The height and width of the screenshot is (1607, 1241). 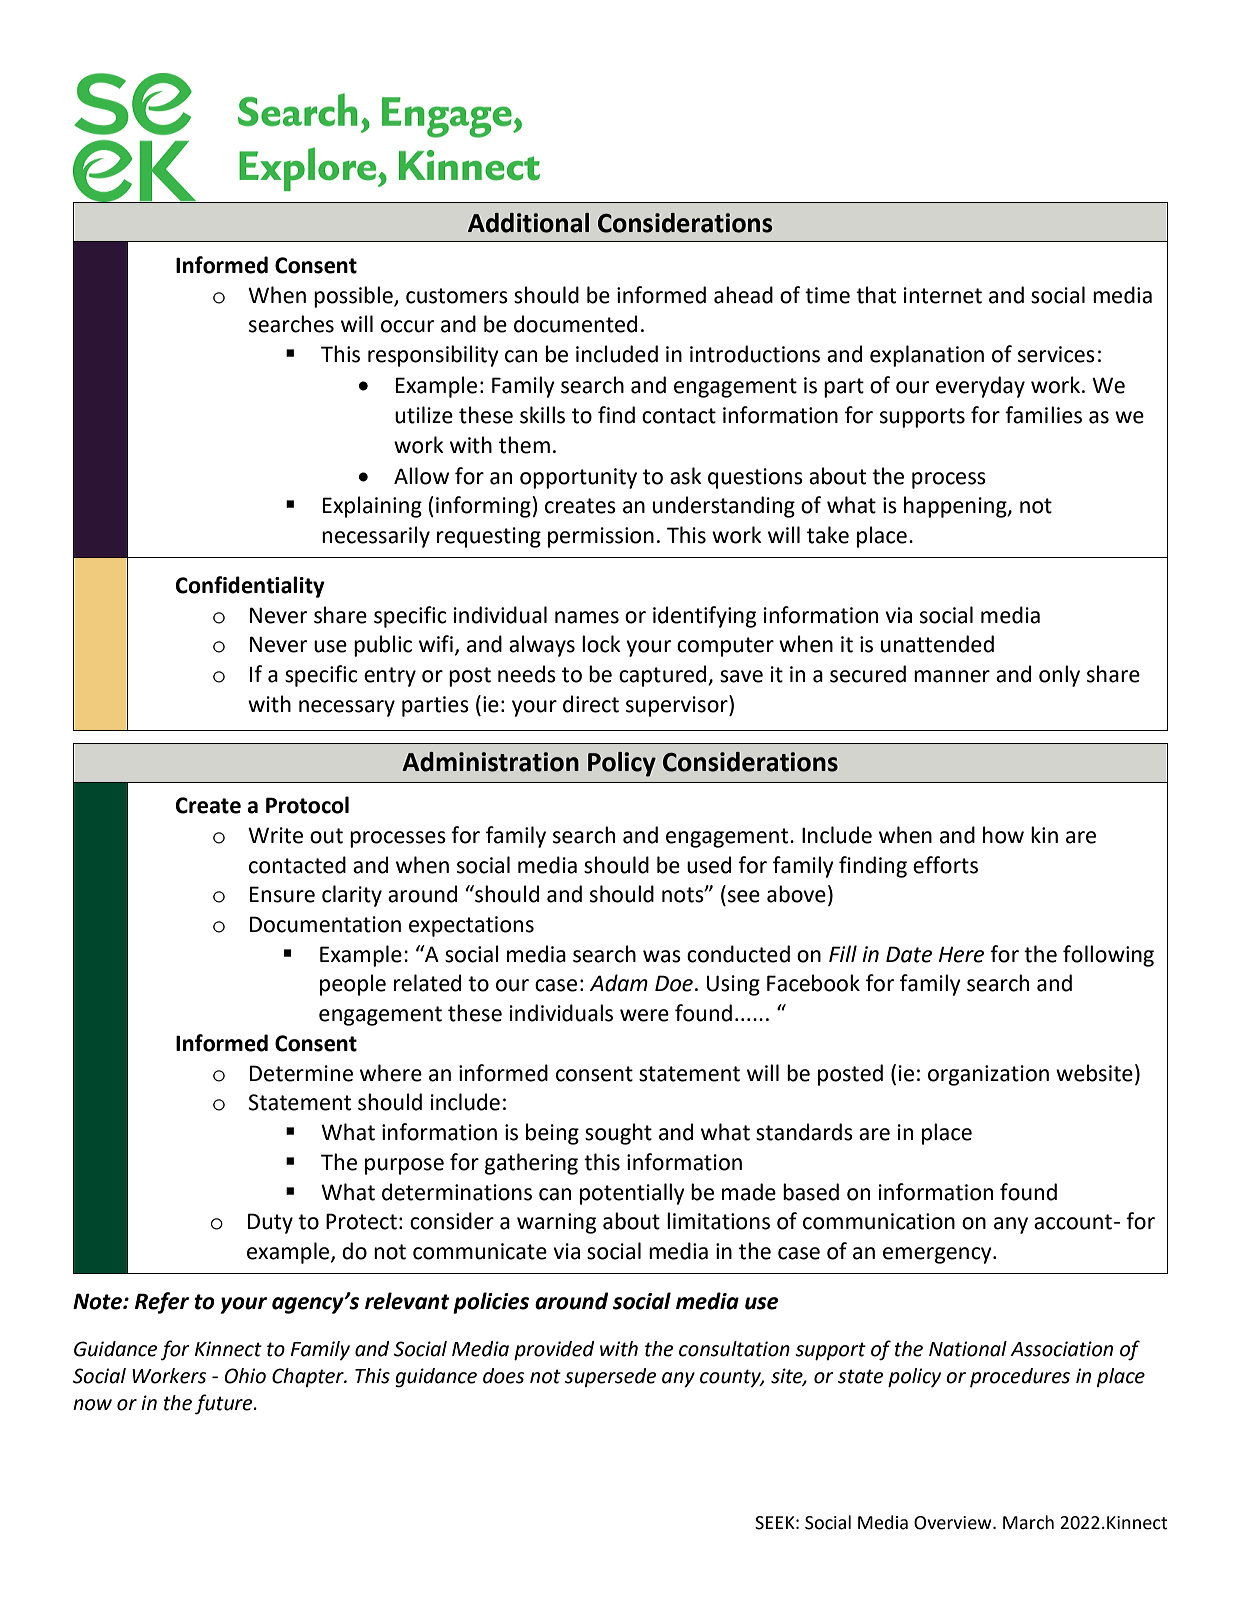 I want to click on Date, so click(x=909, y=954).
